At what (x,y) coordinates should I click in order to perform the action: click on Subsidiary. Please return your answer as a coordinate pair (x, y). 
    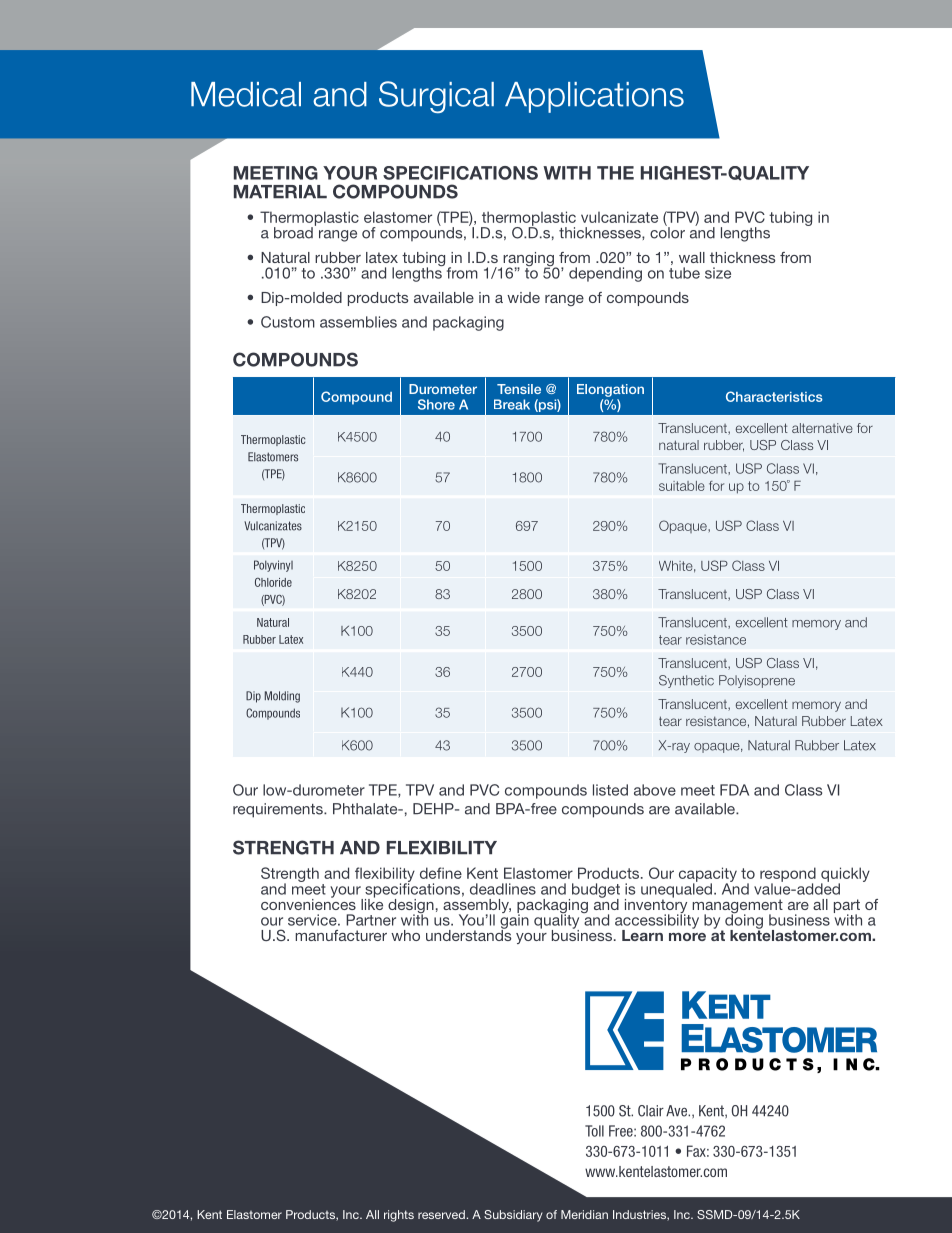
    Looking at the image, I should click on (513, 1216).
